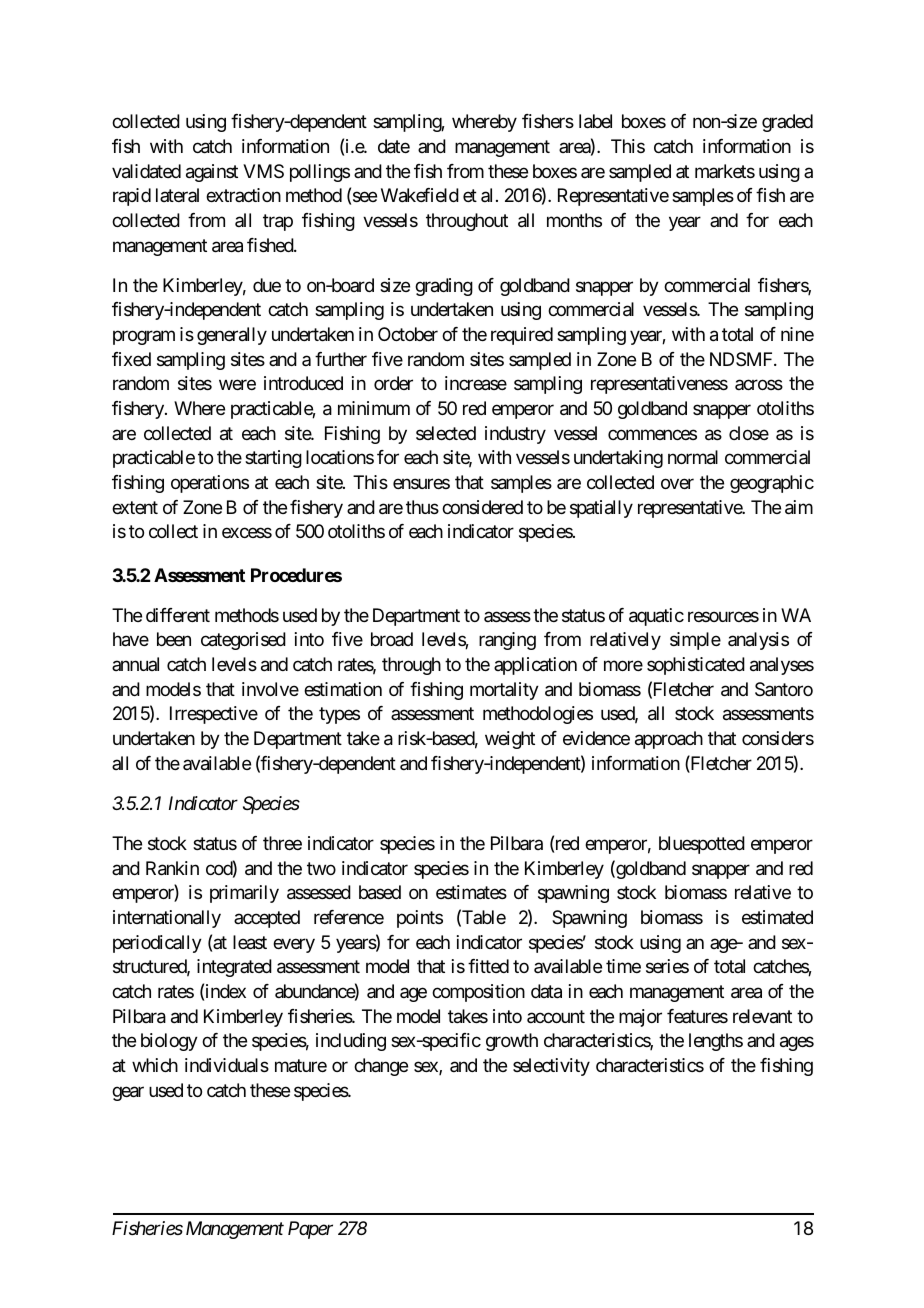  Describe the element at coordinates (696, 666) in the screenshot. I see `sophisticated` at that location.
